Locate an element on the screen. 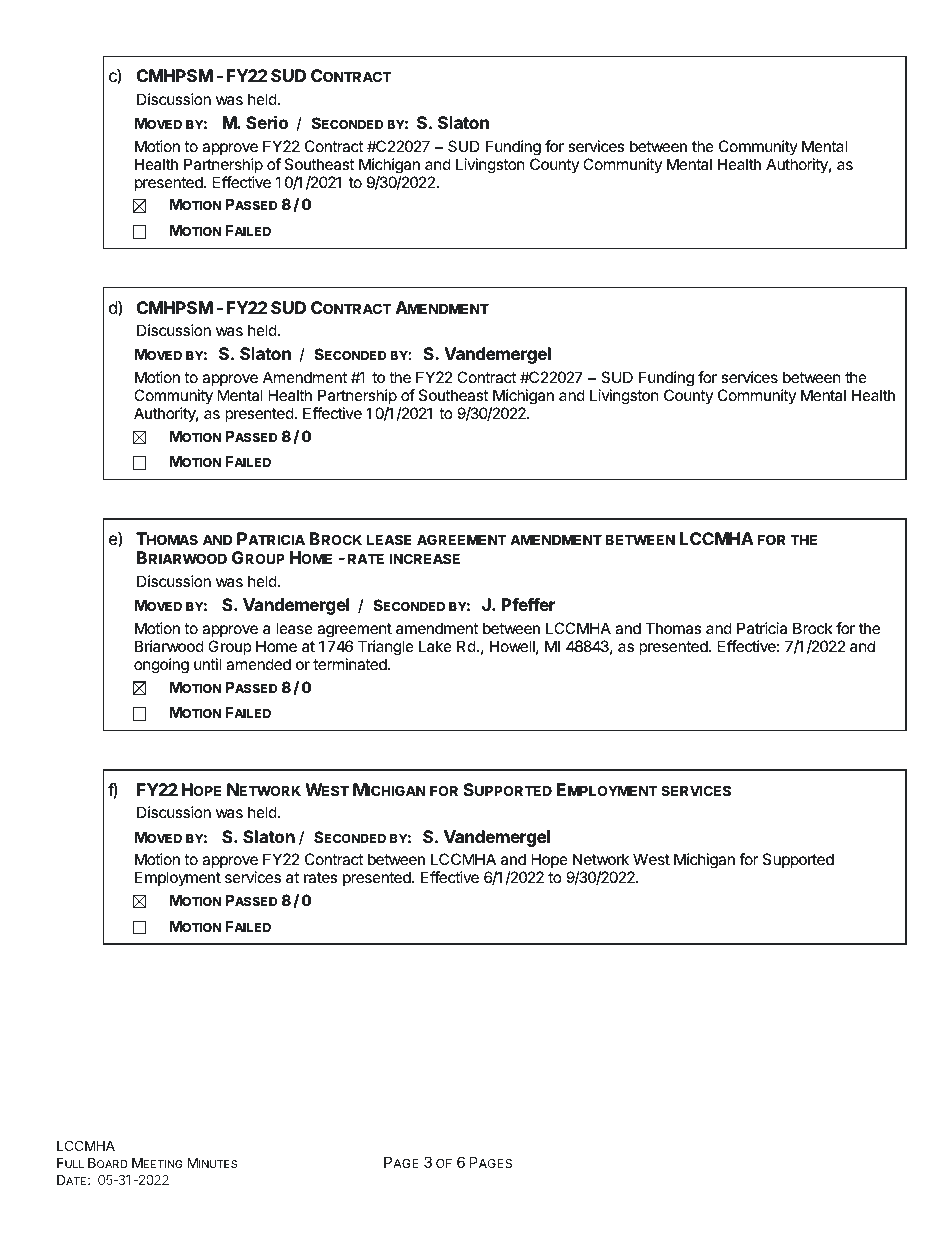 The height and width of the screenshot is (1233, 952). Serio is located at coordinates (267, 122).
